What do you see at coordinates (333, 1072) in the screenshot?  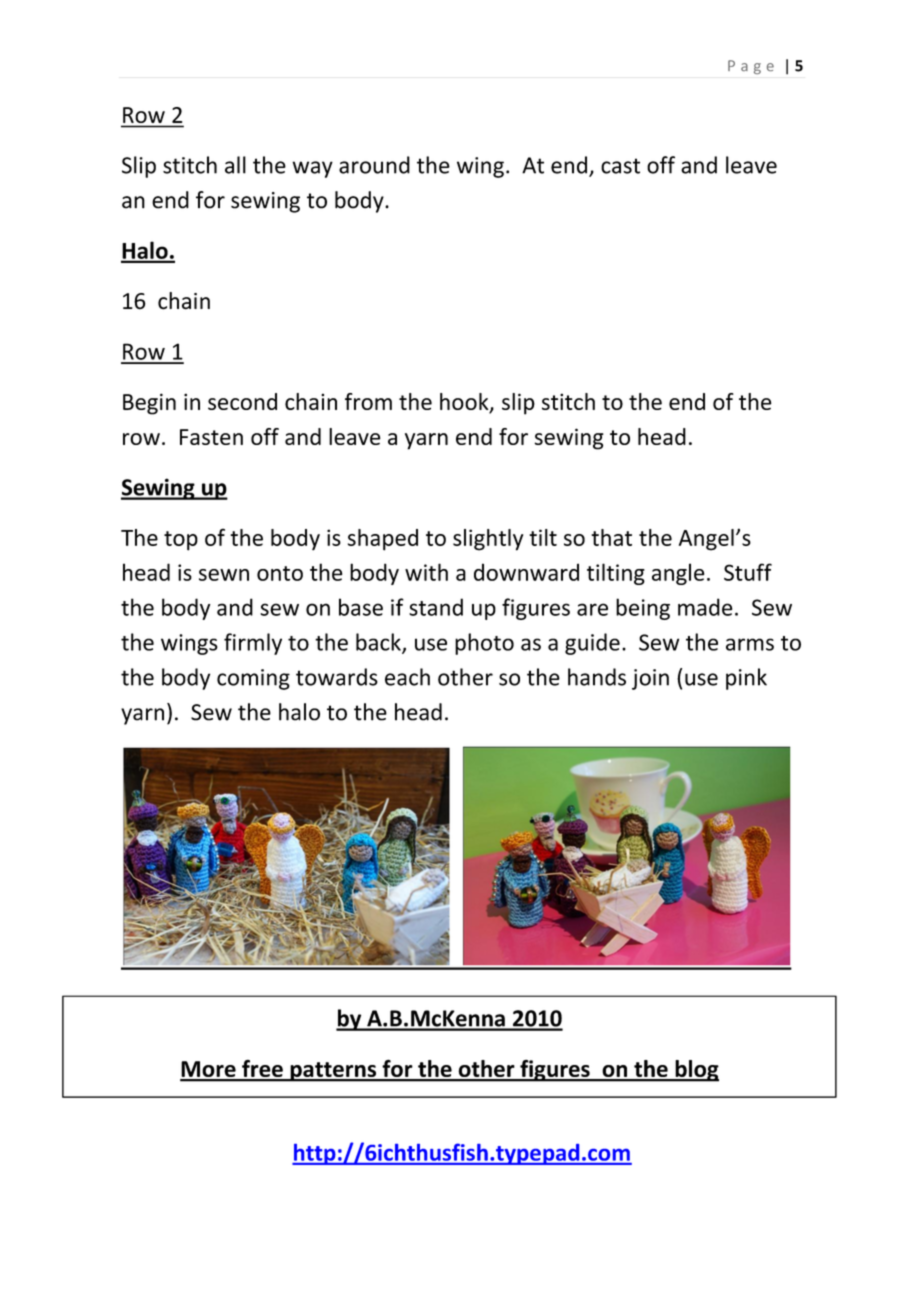 I see `patterns` at bounding box center [333, 1072].
